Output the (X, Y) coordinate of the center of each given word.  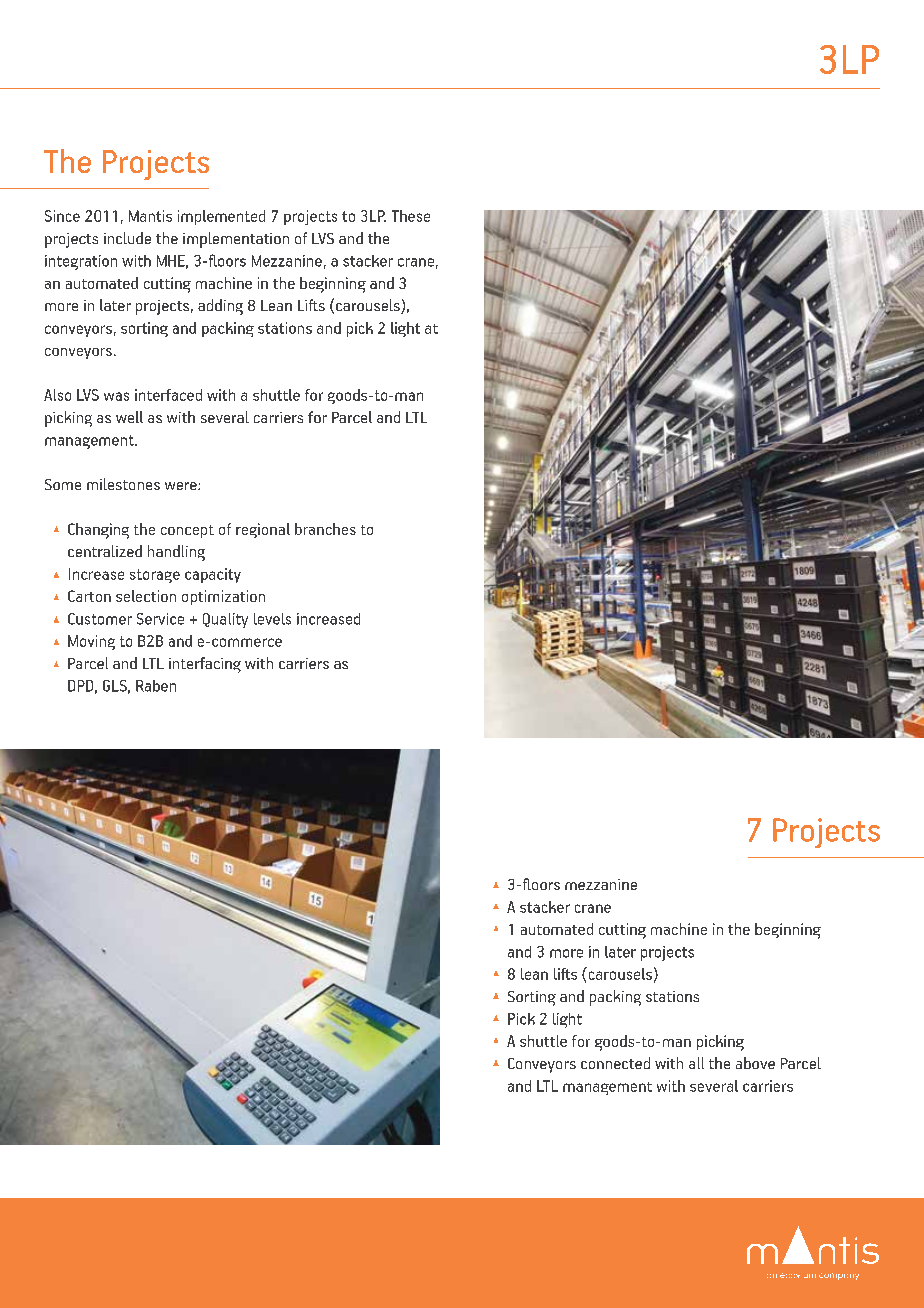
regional (263, 530)
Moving (91, 642)
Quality (225, 620)
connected (615, 1063)
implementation (236, 240)
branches (325, 529)
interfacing (205, 665)
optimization (223, 597)
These (411, 216)
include (127, 238)
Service (160, 619)
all (696, 1063)
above (755, 1063)
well (129, 417)
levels (272, 619)
